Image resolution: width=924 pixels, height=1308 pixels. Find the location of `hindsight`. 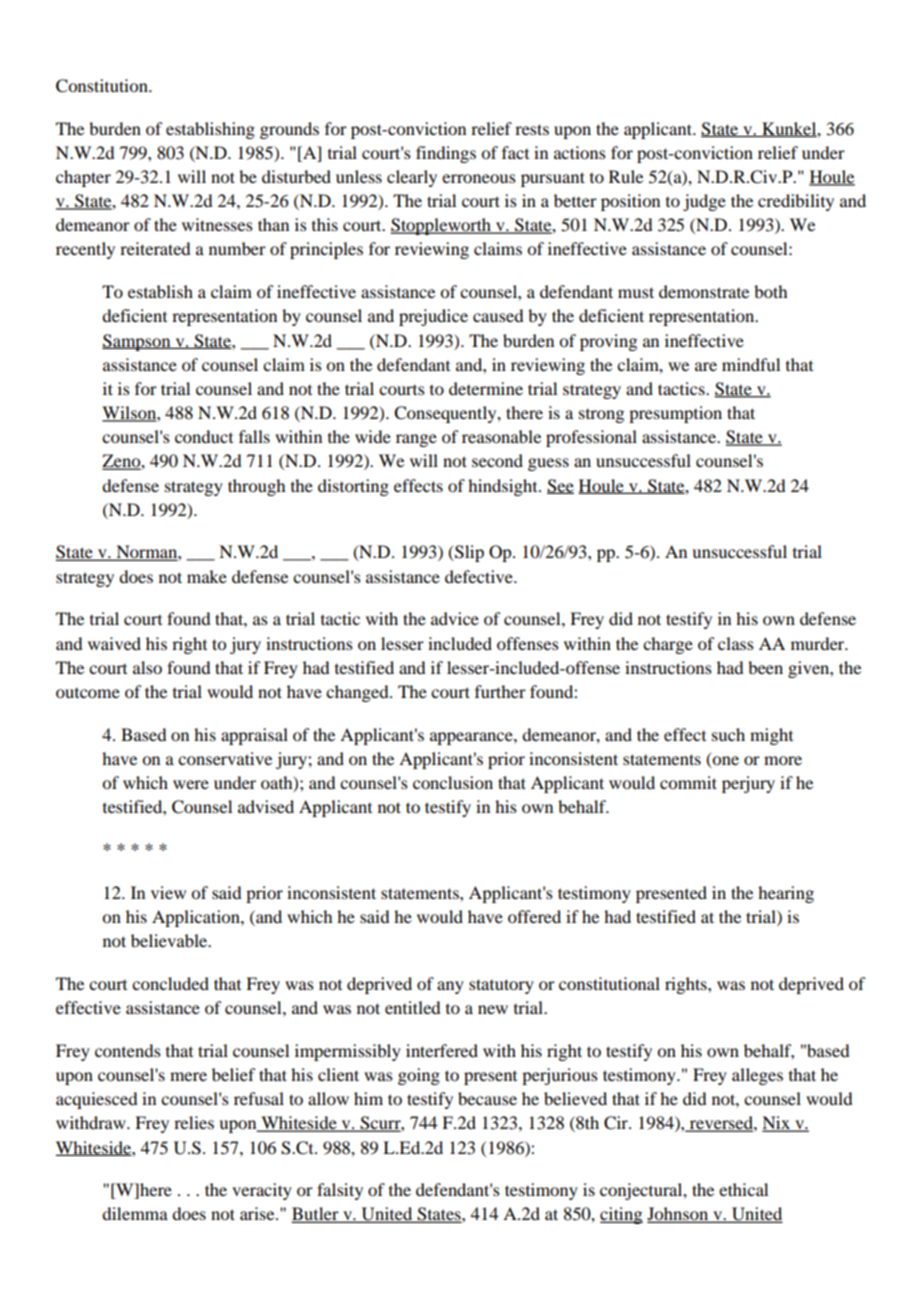

hindsight is located at coordinates (504, 487).
